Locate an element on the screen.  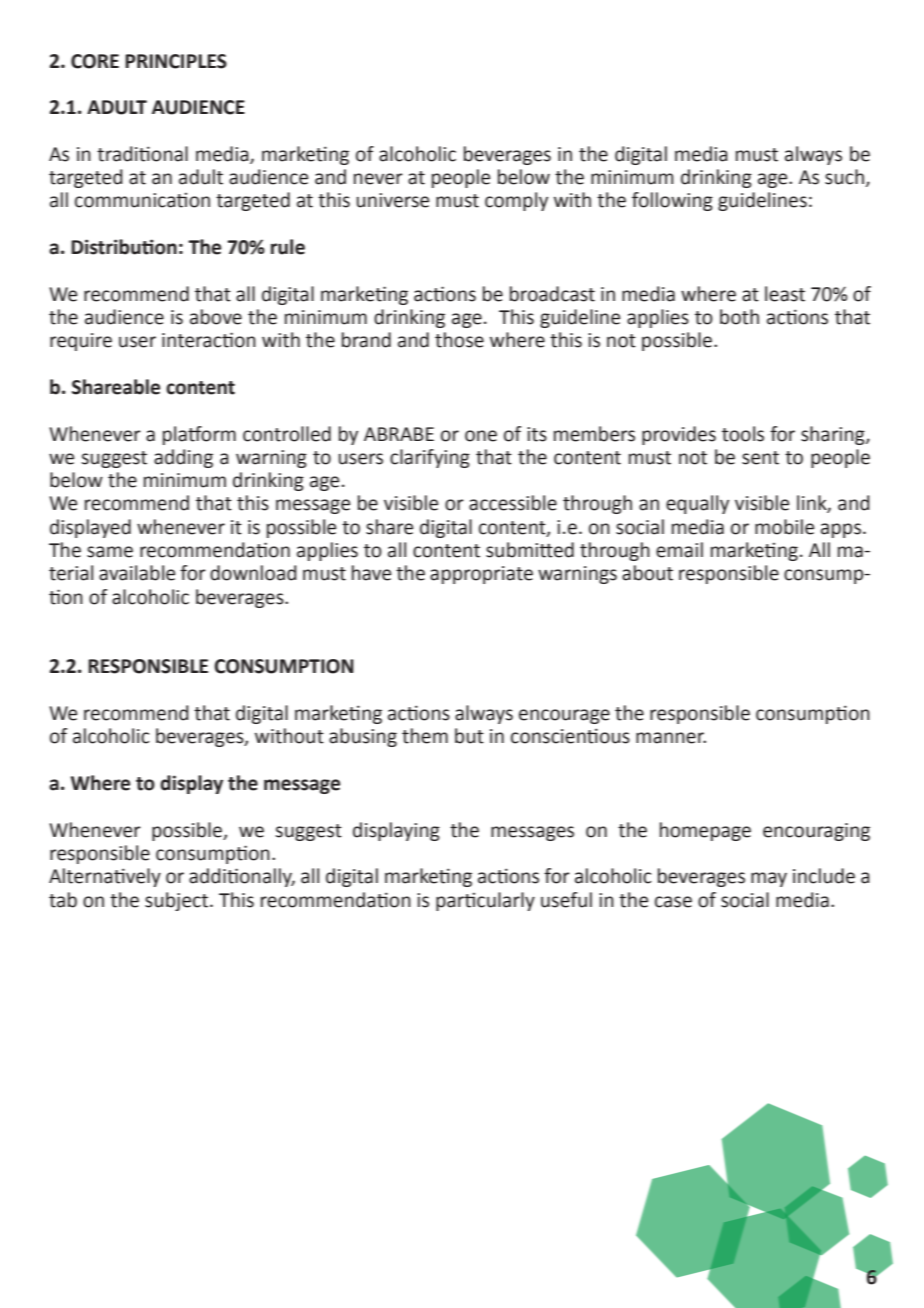
clarifying is located at coordinates (430, 458).
